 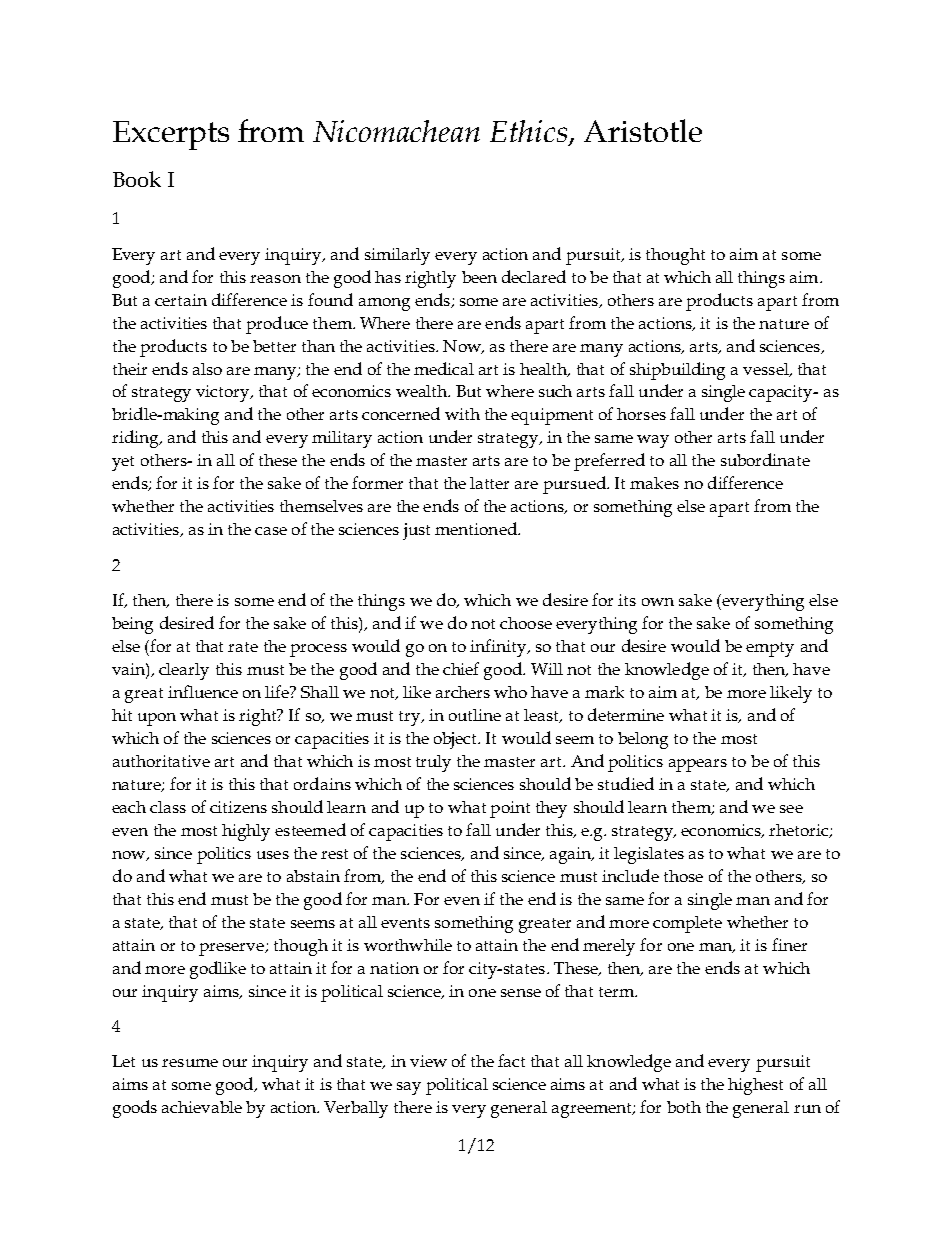 What do you see at coordinates (171, 135) in the screenshot?
I see `Excerpts` at bounding box center [171, 135].
